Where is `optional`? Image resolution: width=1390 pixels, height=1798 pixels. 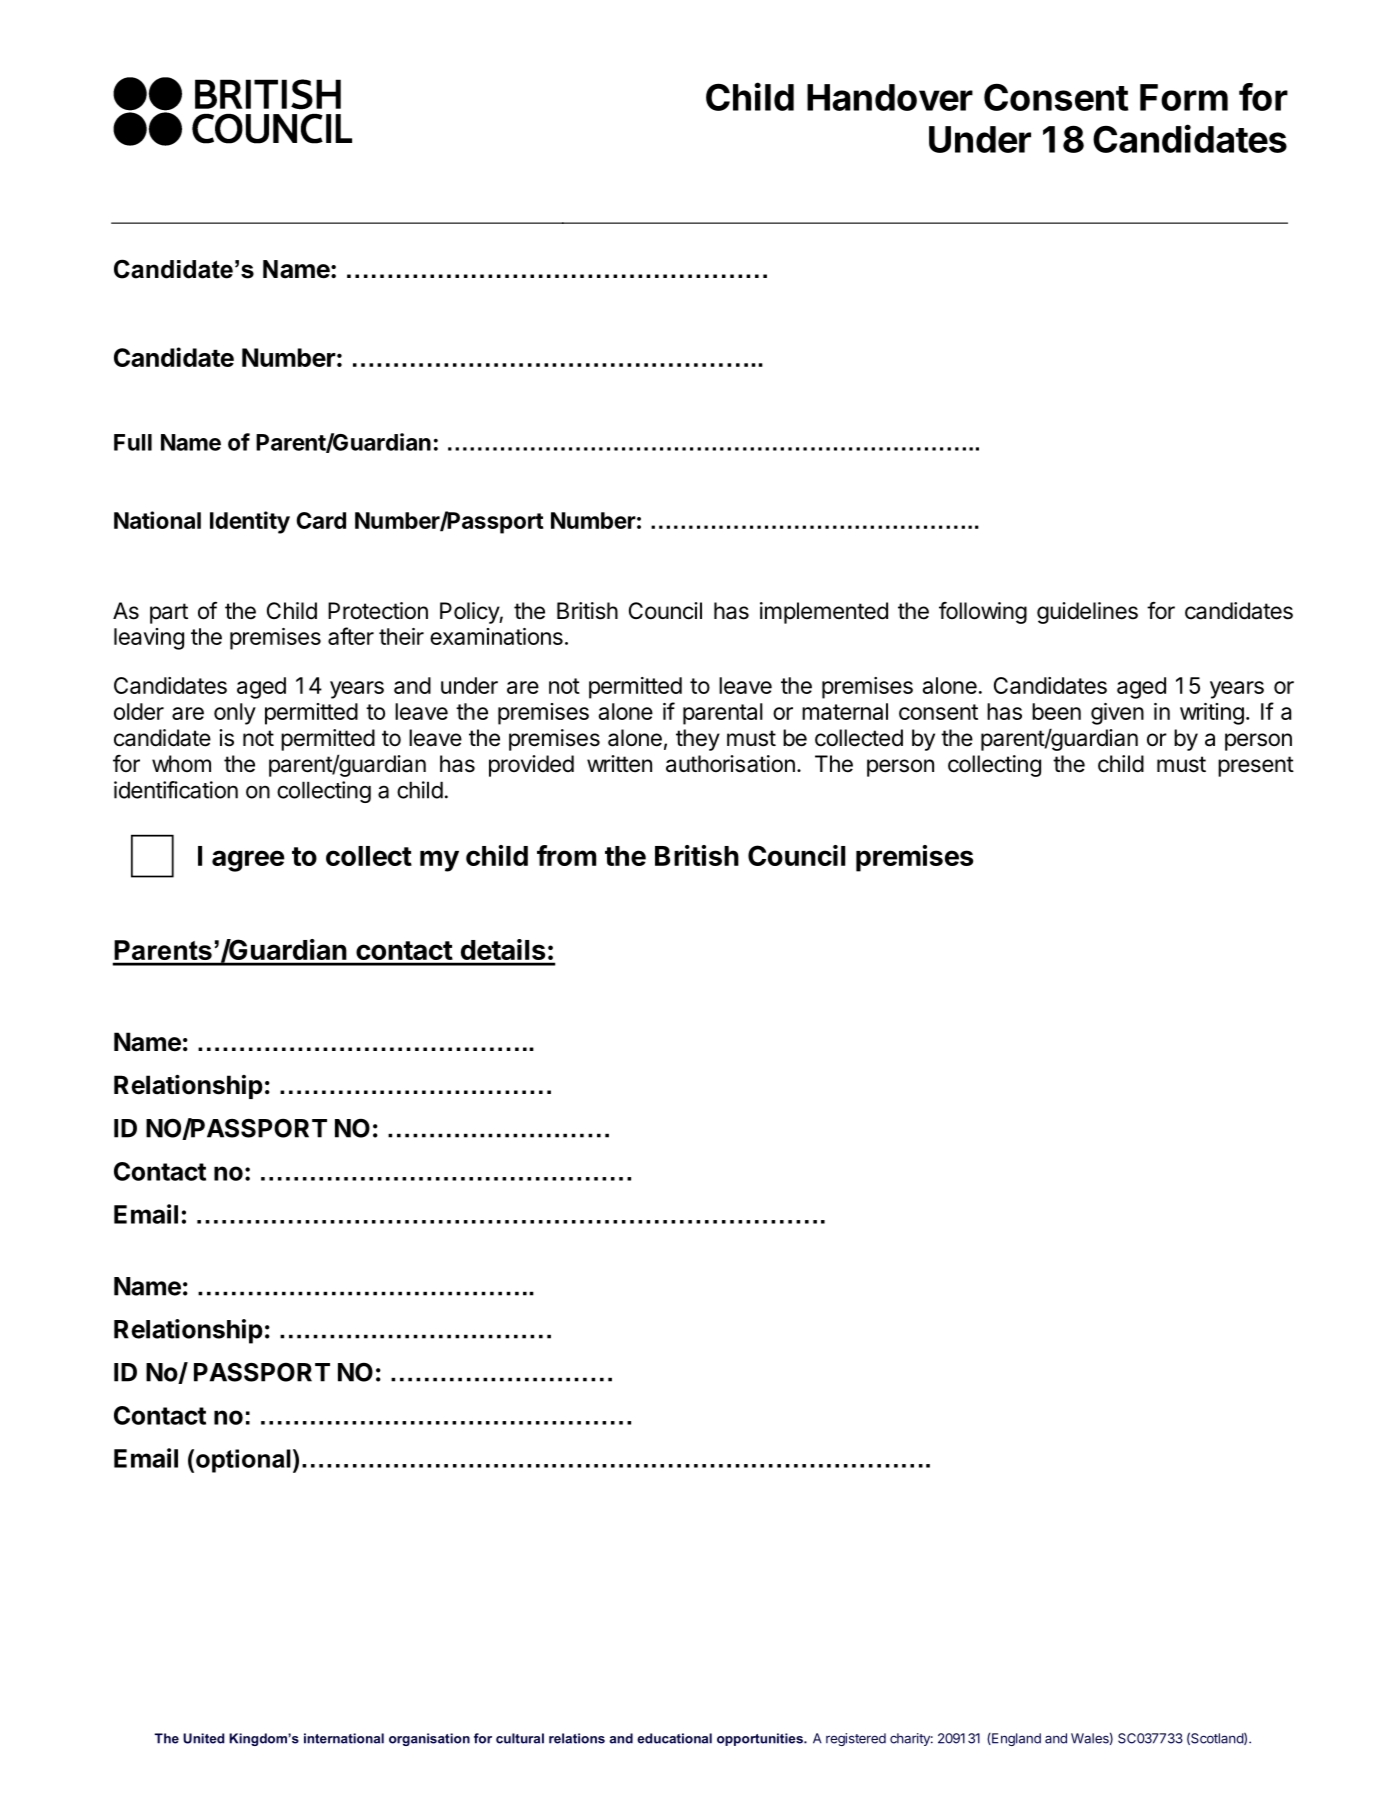
optional is located at coordinates (243, 1461).
